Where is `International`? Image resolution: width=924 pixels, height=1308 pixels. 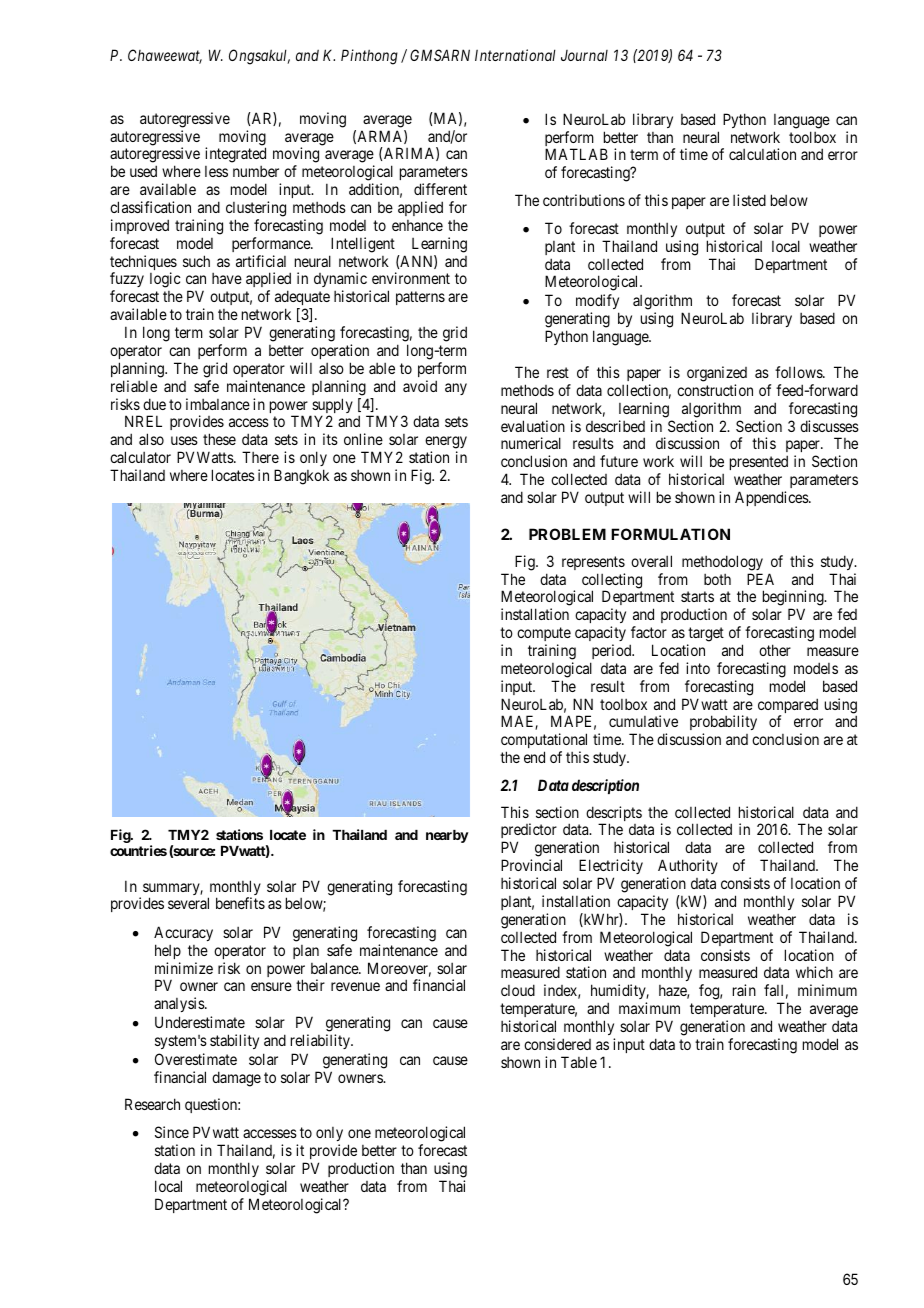 International is located at coordinates (515, 55).
